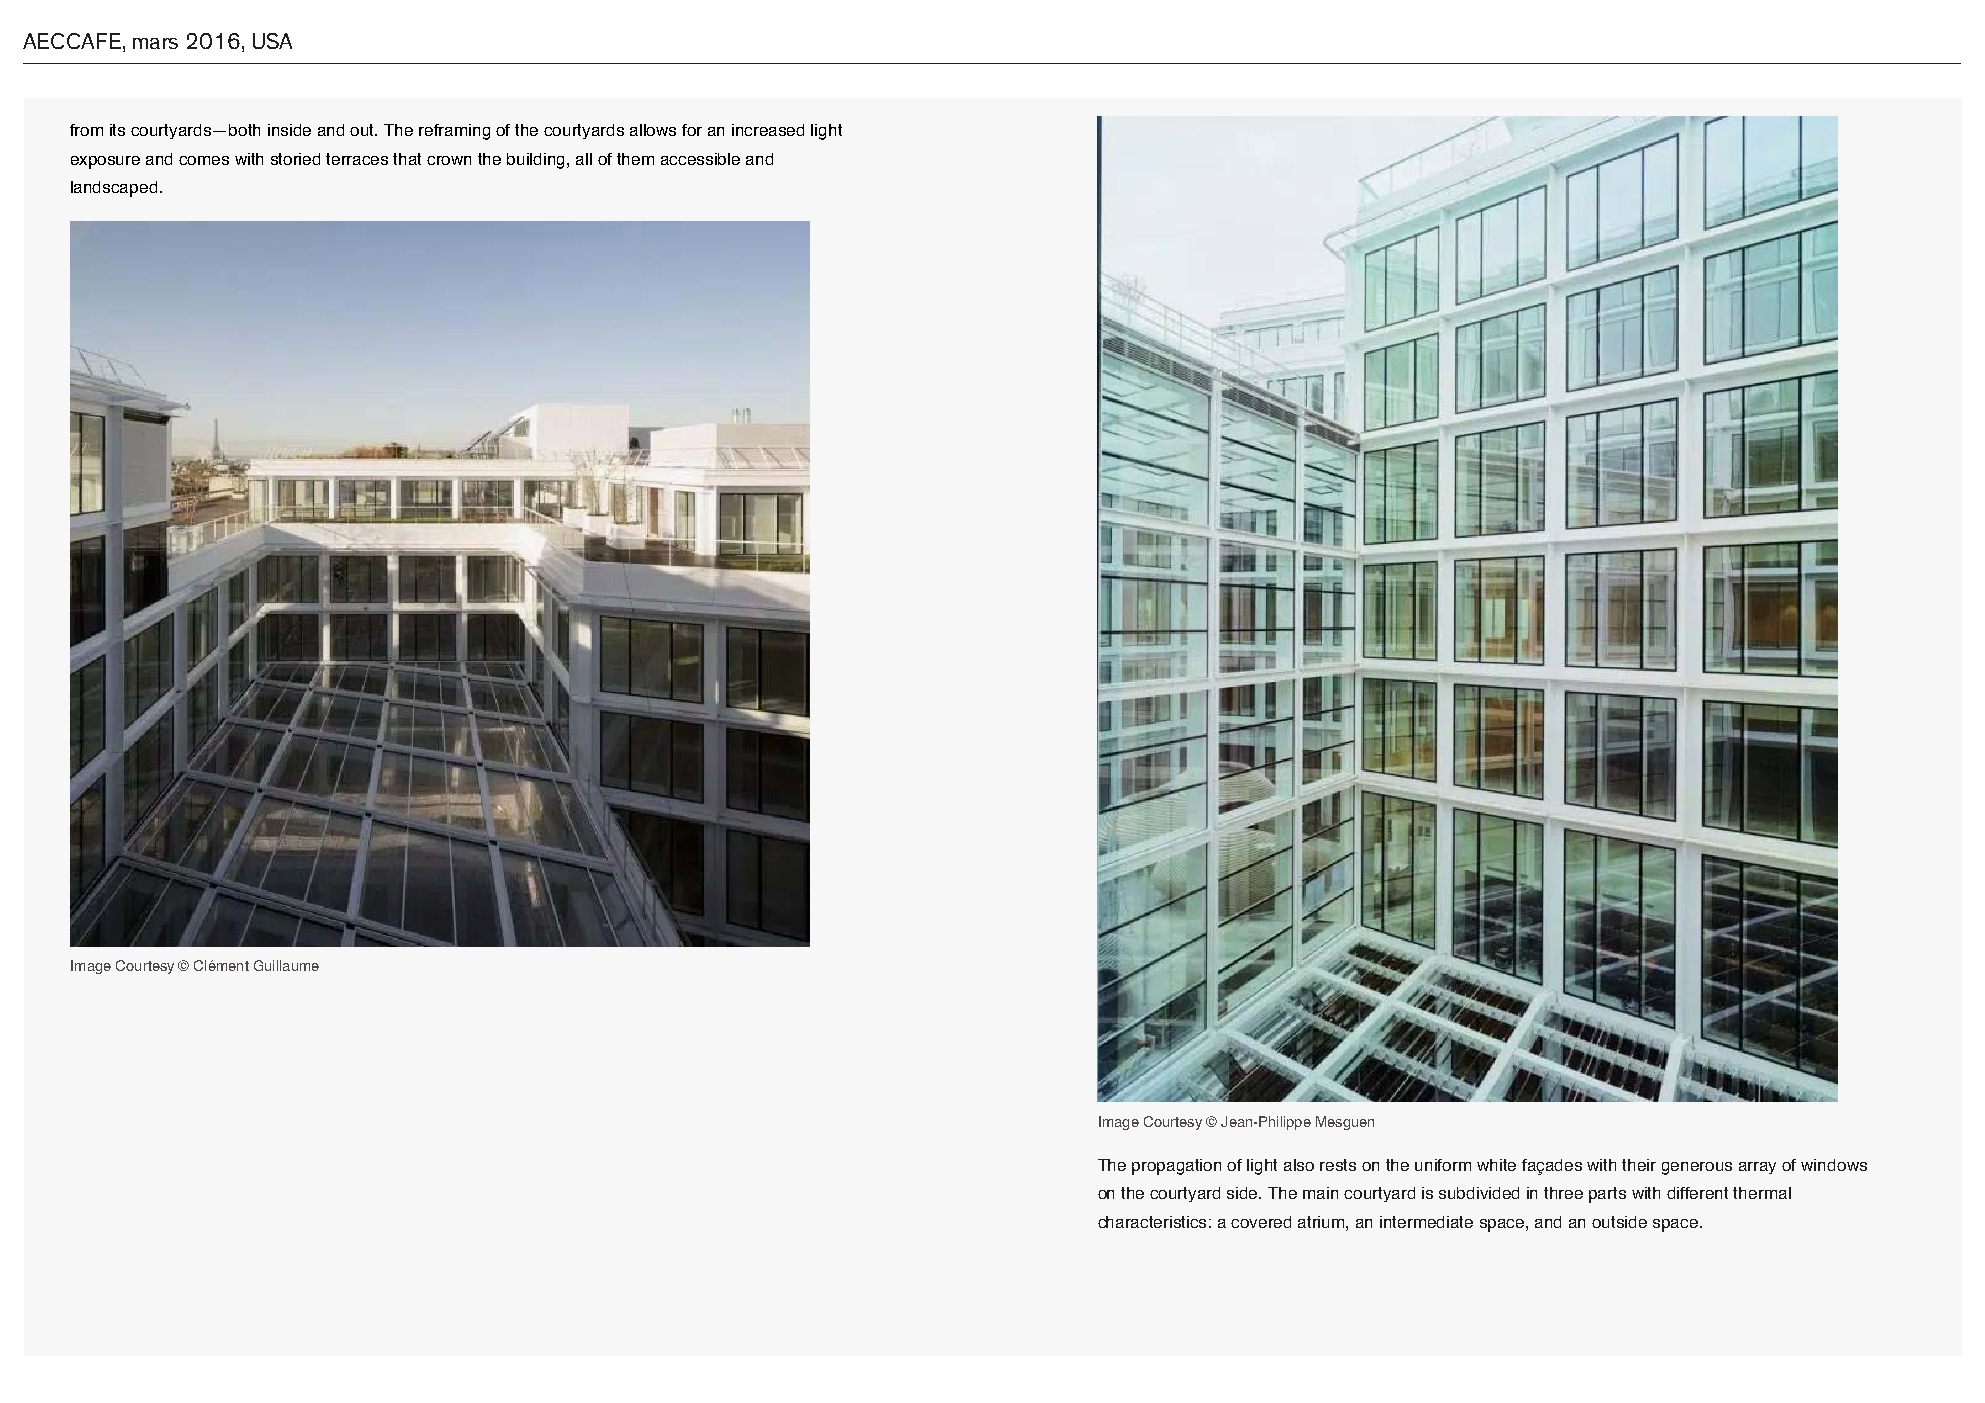 The width and height of the screenshot is (1985, 1403). I want to click on their, so click(1639, 1165).
